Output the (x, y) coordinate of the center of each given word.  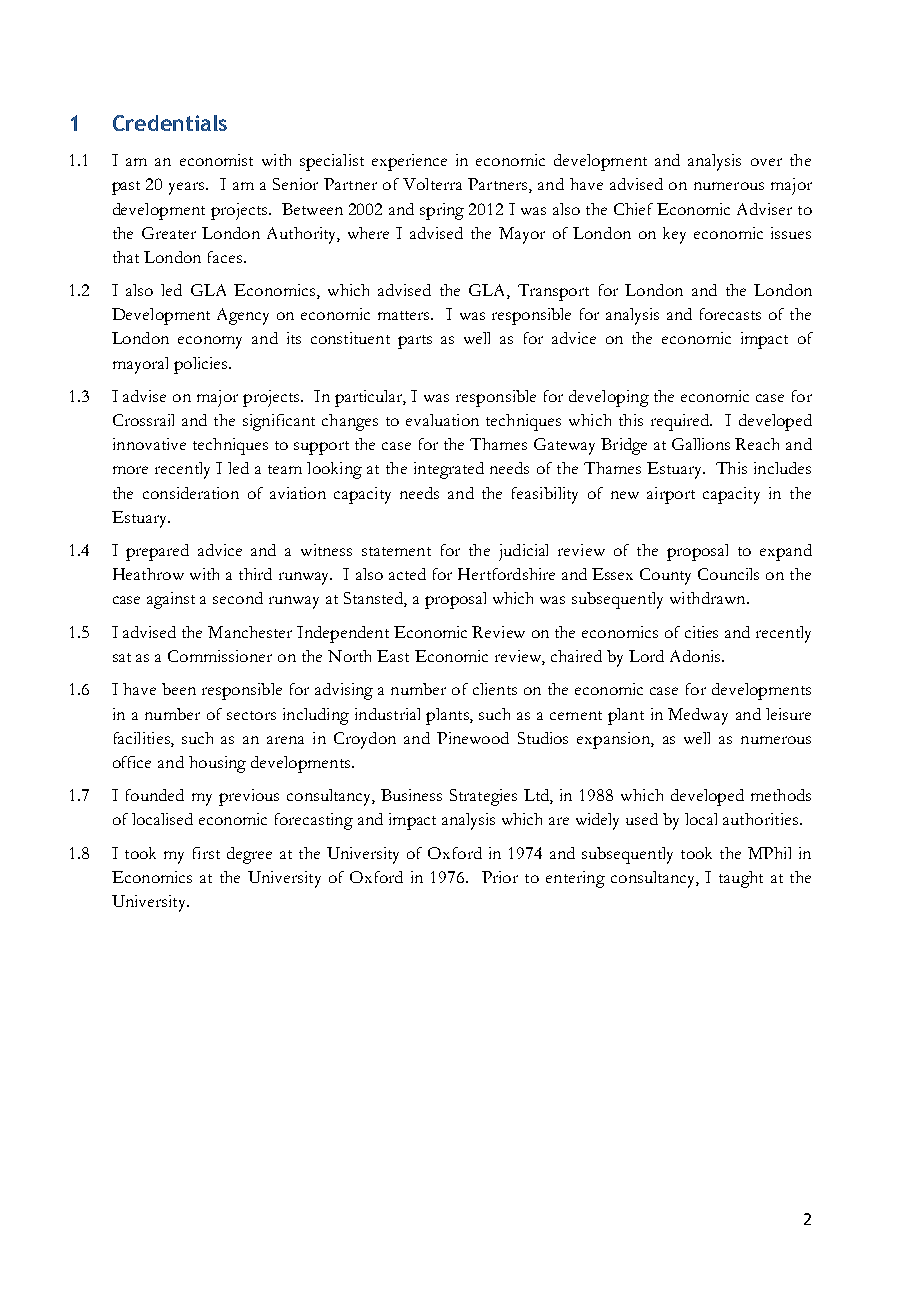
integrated (449, 470)
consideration (191, 493)
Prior (500, 877)
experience (409, 162)
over (766, 162)
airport (671, 495)
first (206, 853)
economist (216, 160)
